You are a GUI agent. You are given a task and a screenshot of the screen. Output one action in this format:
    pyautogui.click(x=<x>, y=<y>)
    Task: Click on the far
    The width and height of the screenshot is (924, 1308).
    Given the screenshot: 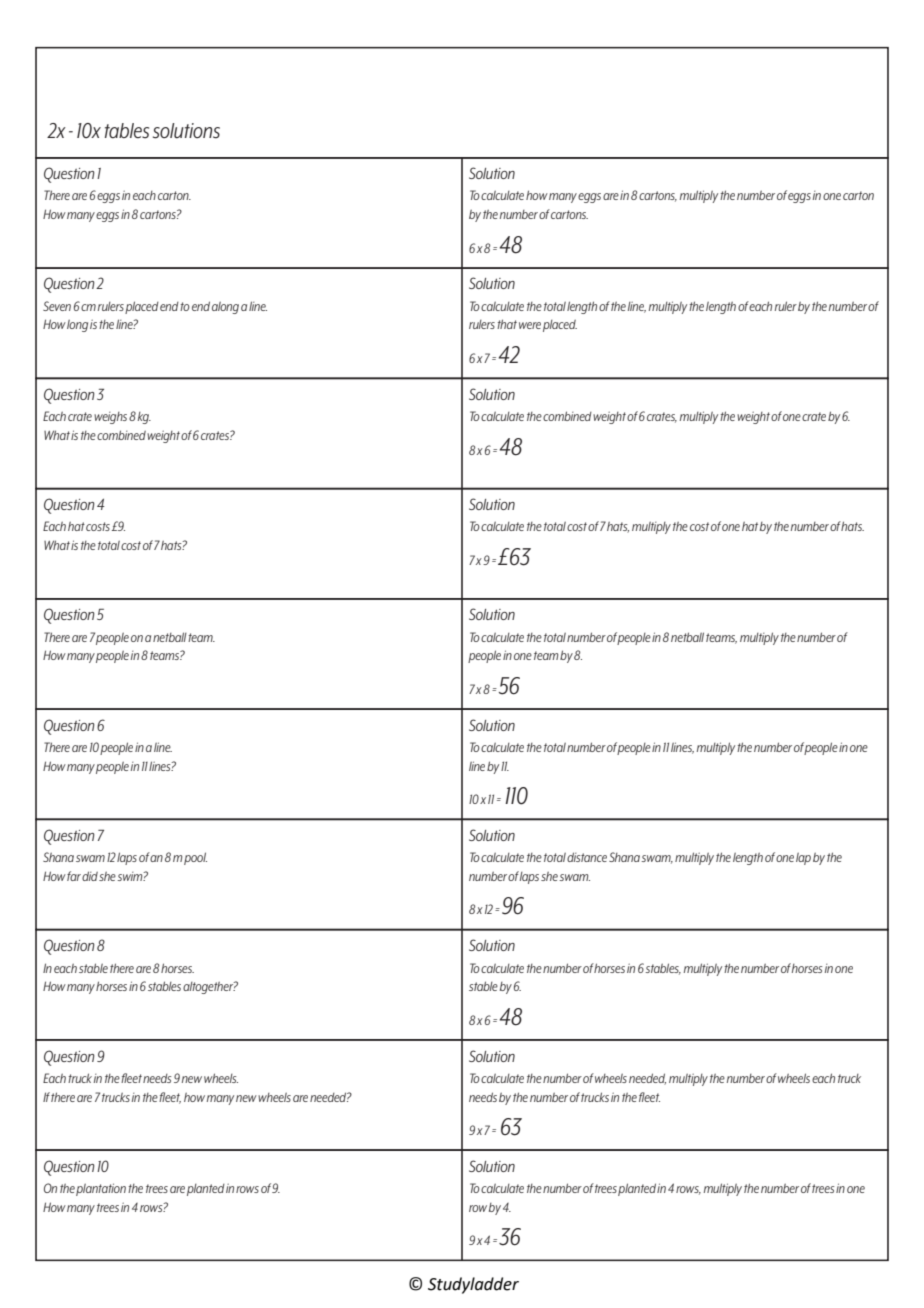 What is the action you would take?
    pyautogui.click(x=74, y=876)
